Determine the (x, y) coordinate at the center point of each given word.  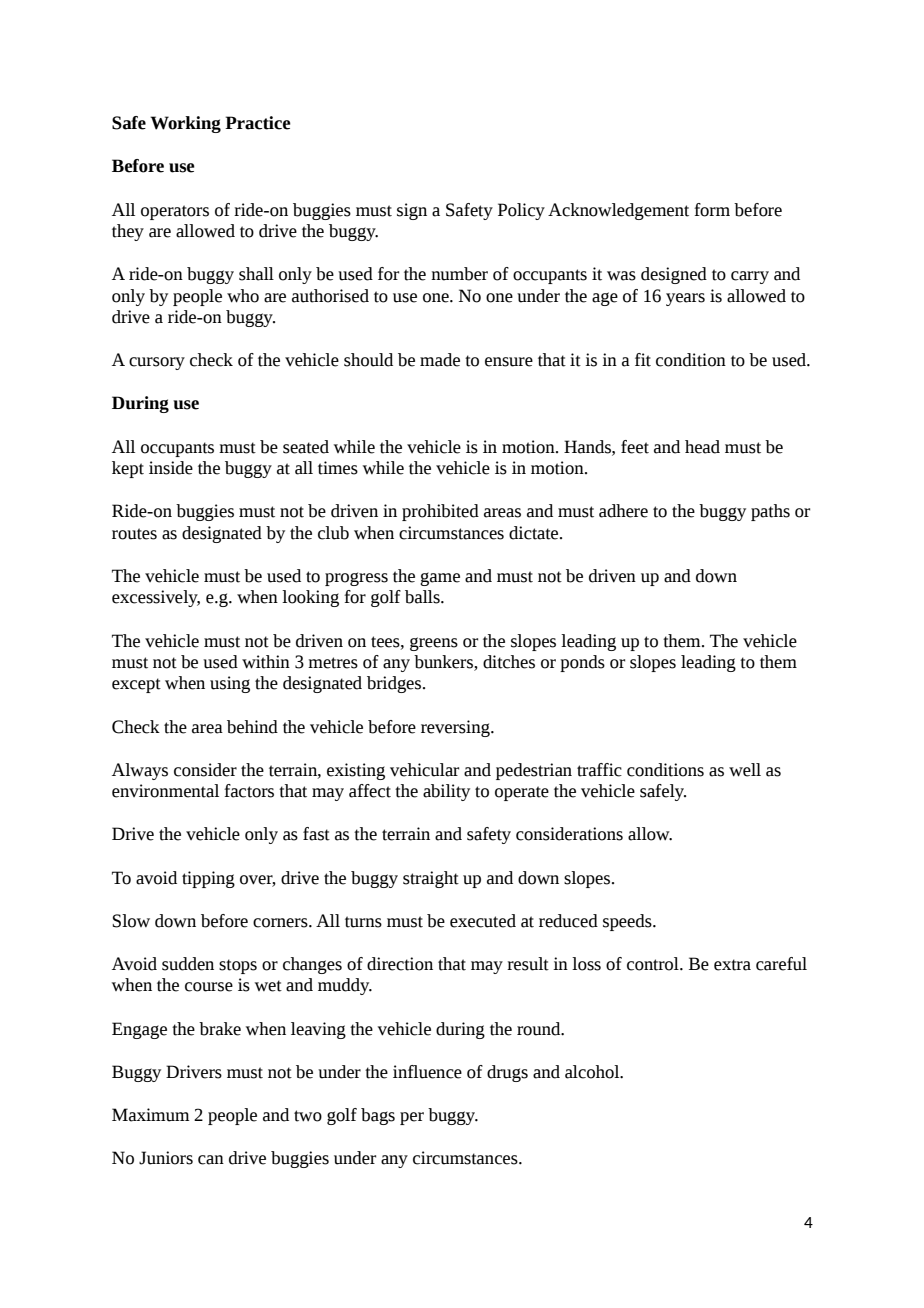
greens (434, 644)
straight (431, 879)
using (230, 684)
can (211, 1160)
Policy (521, 211)
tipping (208, 879)
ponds (582, 663)
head (702, 447)
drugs (507, 1073)
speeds (628, 922)
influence (427, 1072)
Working (185, 124)
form (712, 210)
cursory (157, 363)
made (440, 360)
